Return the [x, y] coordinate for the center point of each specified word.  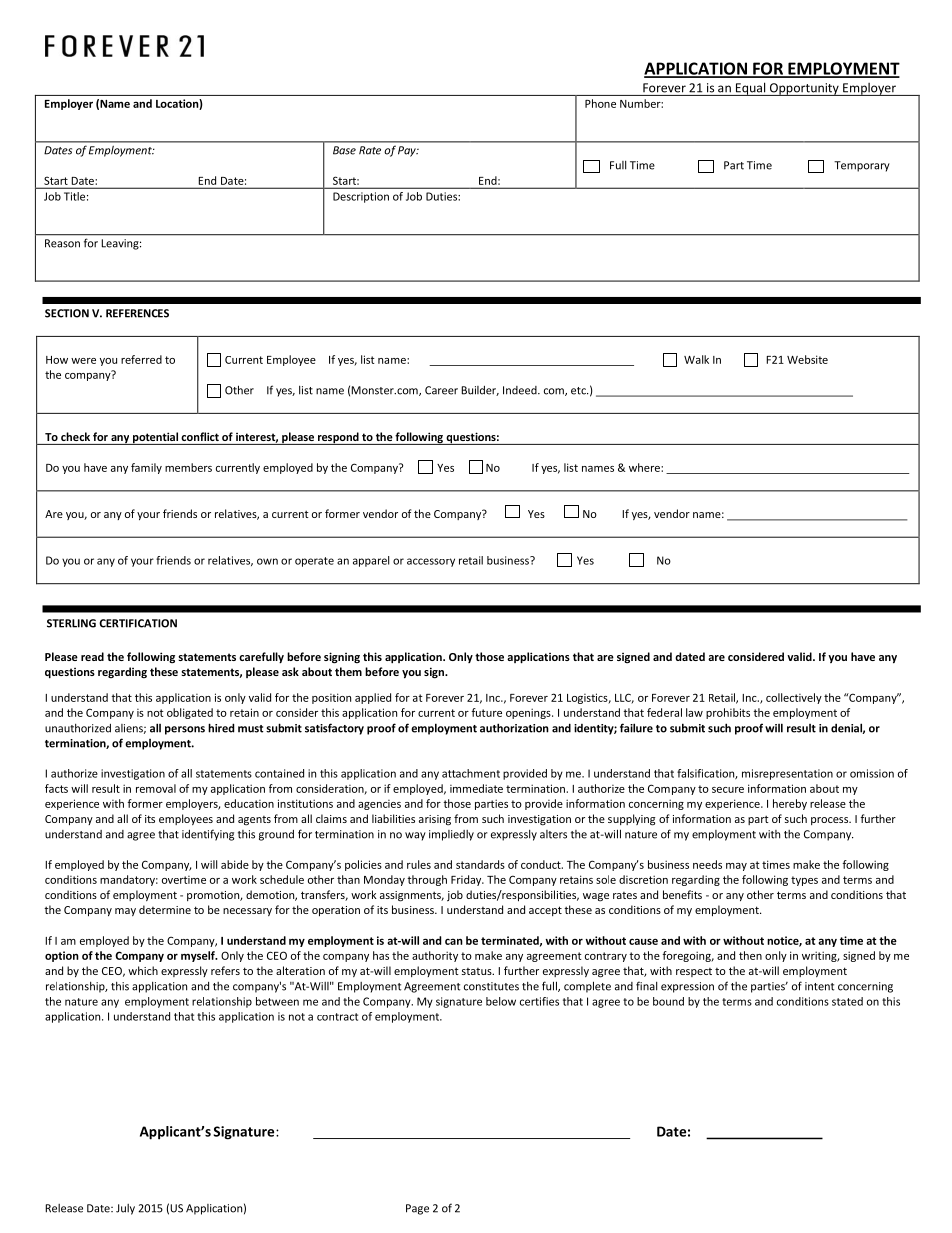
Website [807, 359]
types [804, 881]
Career [441, 390]
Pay [408, 151]
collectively [794, 698]
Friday [467, 880]
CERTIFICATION [138, 623]
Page [417, 1209]
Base [344, 150]
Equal [750, 89]
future [486, 712]
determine [165, 909]
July [125, 1209]
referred [141, 359]
